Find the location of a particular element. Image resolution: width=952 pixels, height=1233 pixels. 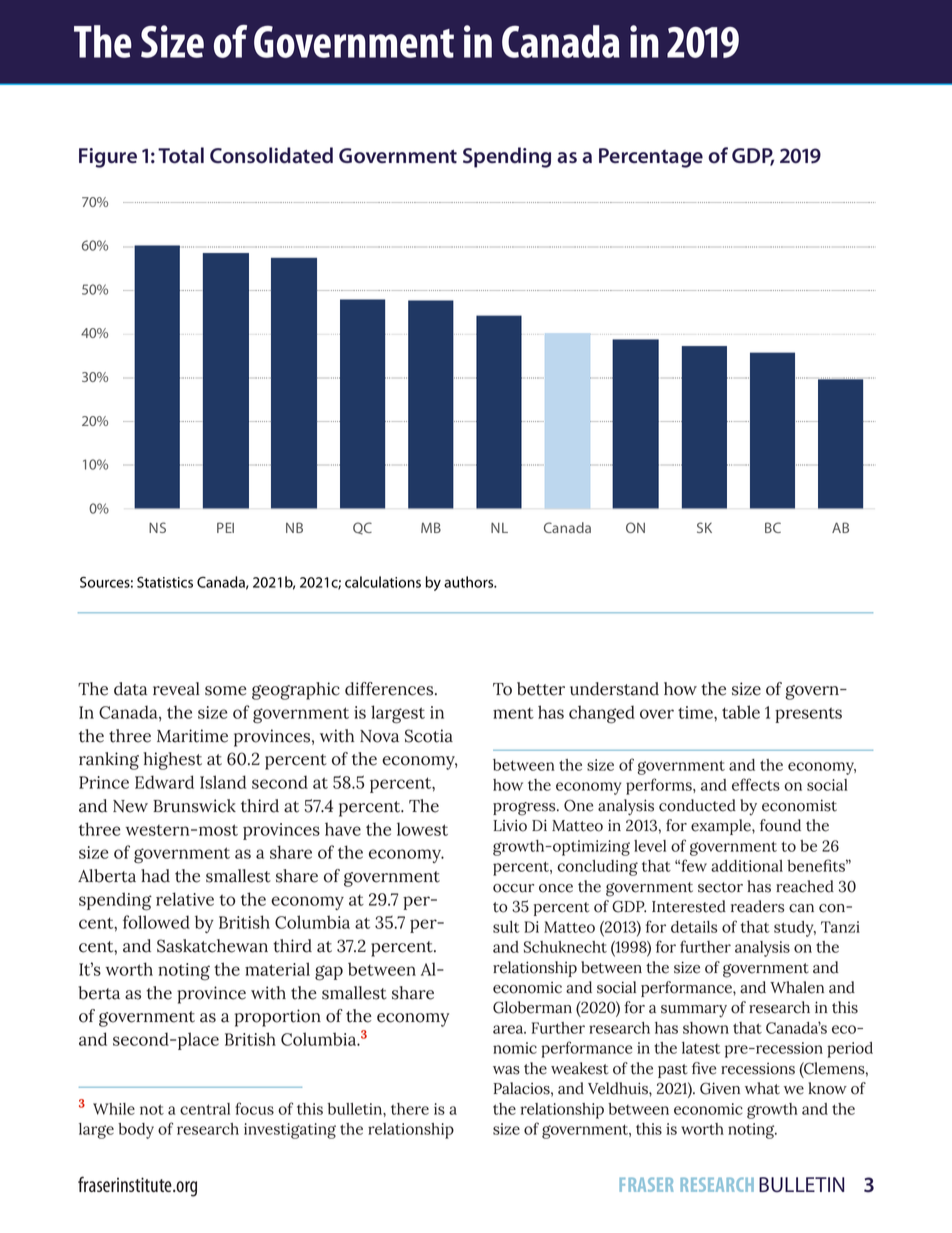

better is located at coordinates (541, 689).
